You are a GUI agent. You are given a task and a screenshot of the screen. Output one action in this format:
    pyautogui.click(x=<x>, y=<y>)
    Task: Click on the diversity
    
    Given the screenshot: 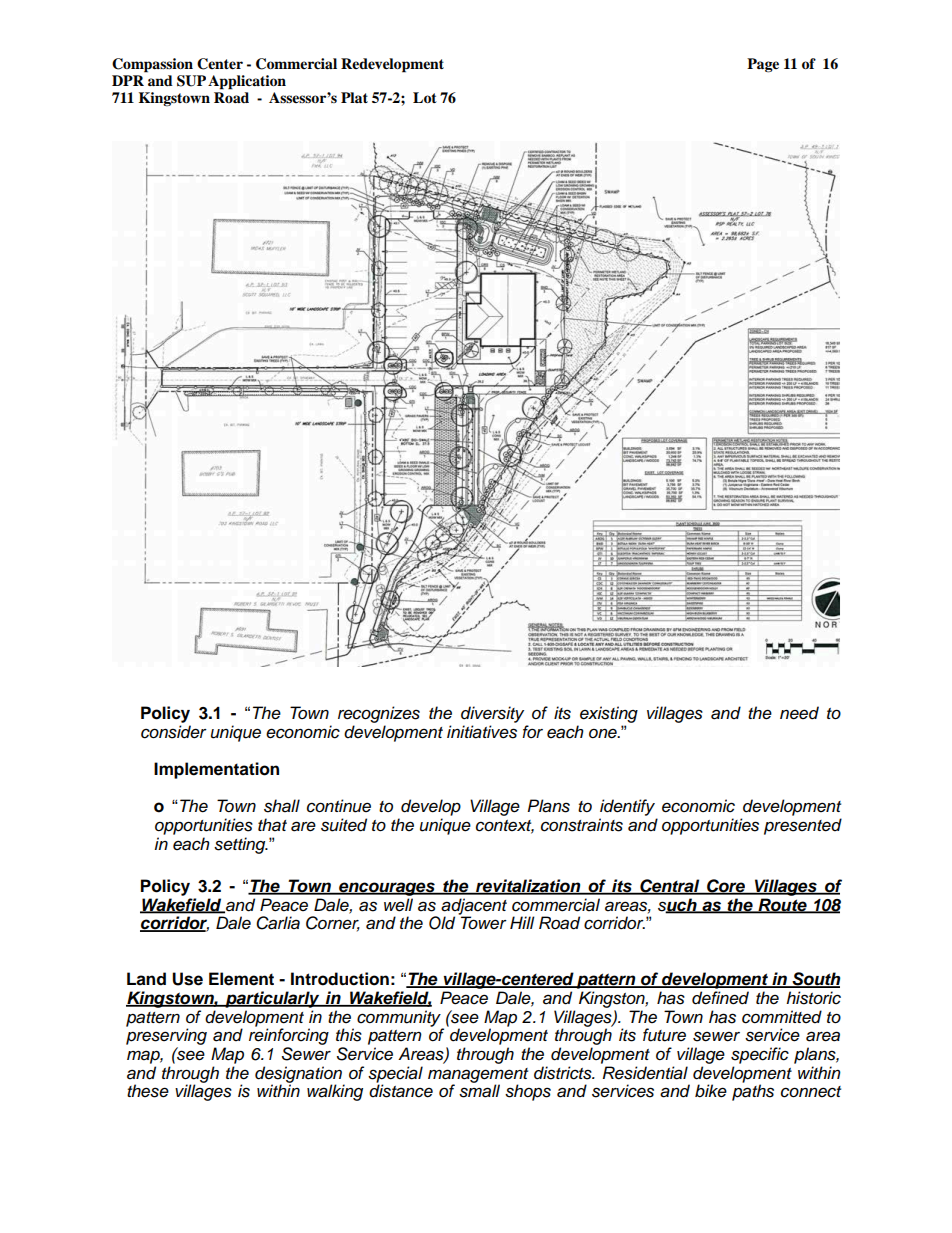 What is the action you would take?
    pyautogui.click(x=492, y=714)
